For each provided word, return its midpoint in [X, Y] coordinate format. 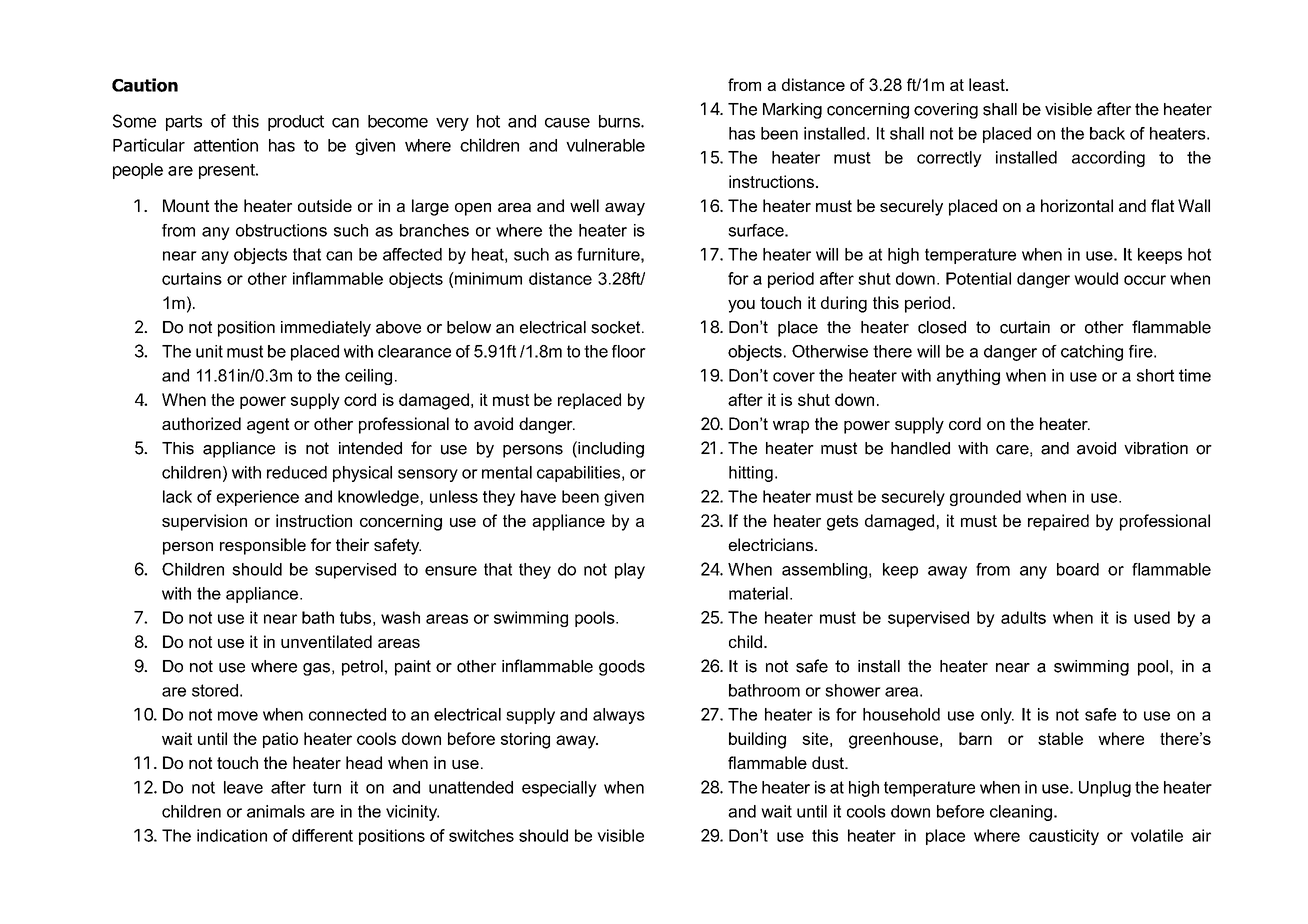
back [1107, 133]
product [296, 123]
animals [276, 811]
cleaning [1021, 813]
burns [620, 121]
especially [559, 789]
